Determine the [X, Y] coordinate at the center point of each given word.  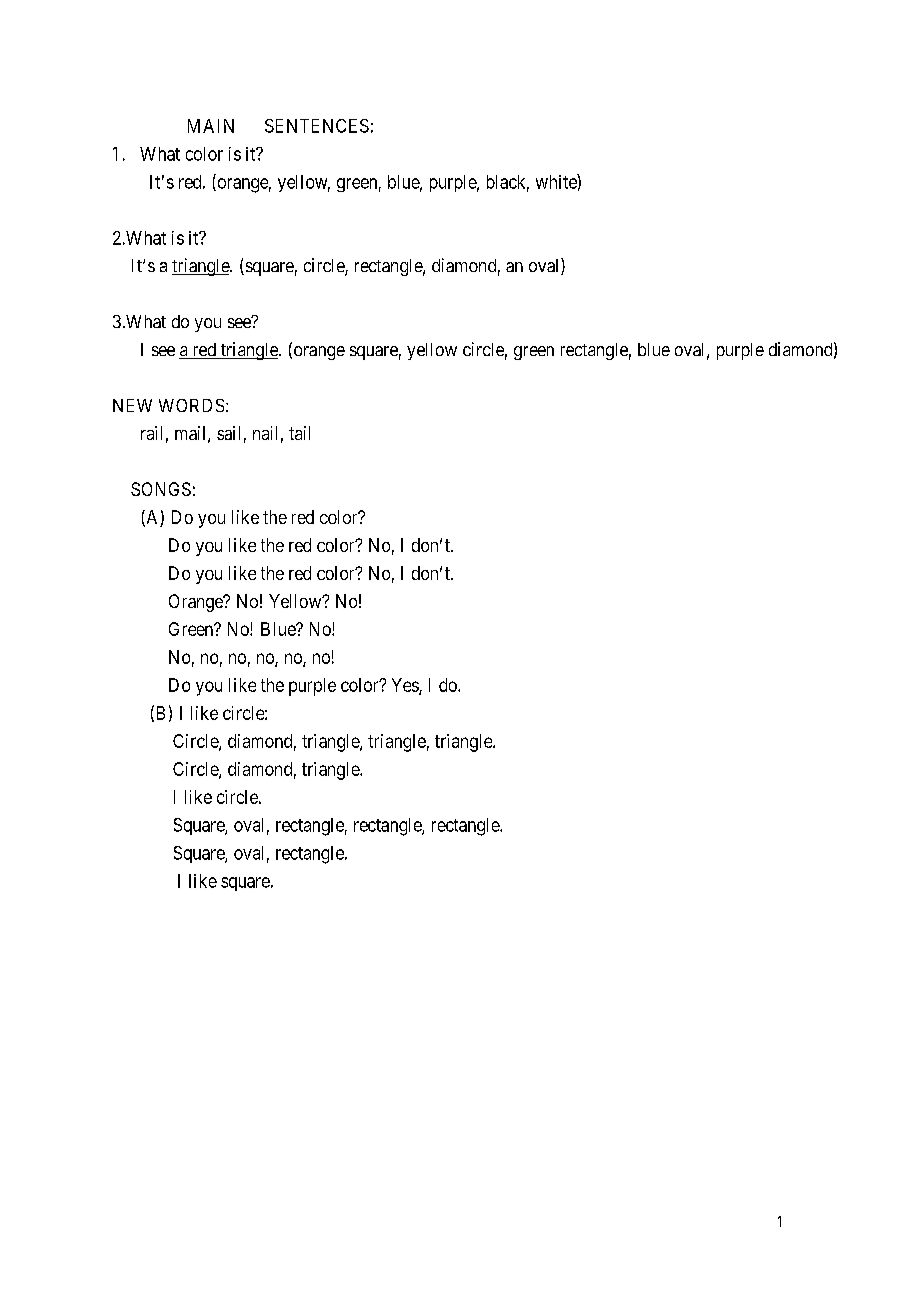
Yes [406, 686]
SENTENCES [317, 126]
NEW [132, 405]
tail [299, 433]
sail [228, 433]
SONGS [161, 489]
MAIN [211, 126]
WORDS [191, 405]
